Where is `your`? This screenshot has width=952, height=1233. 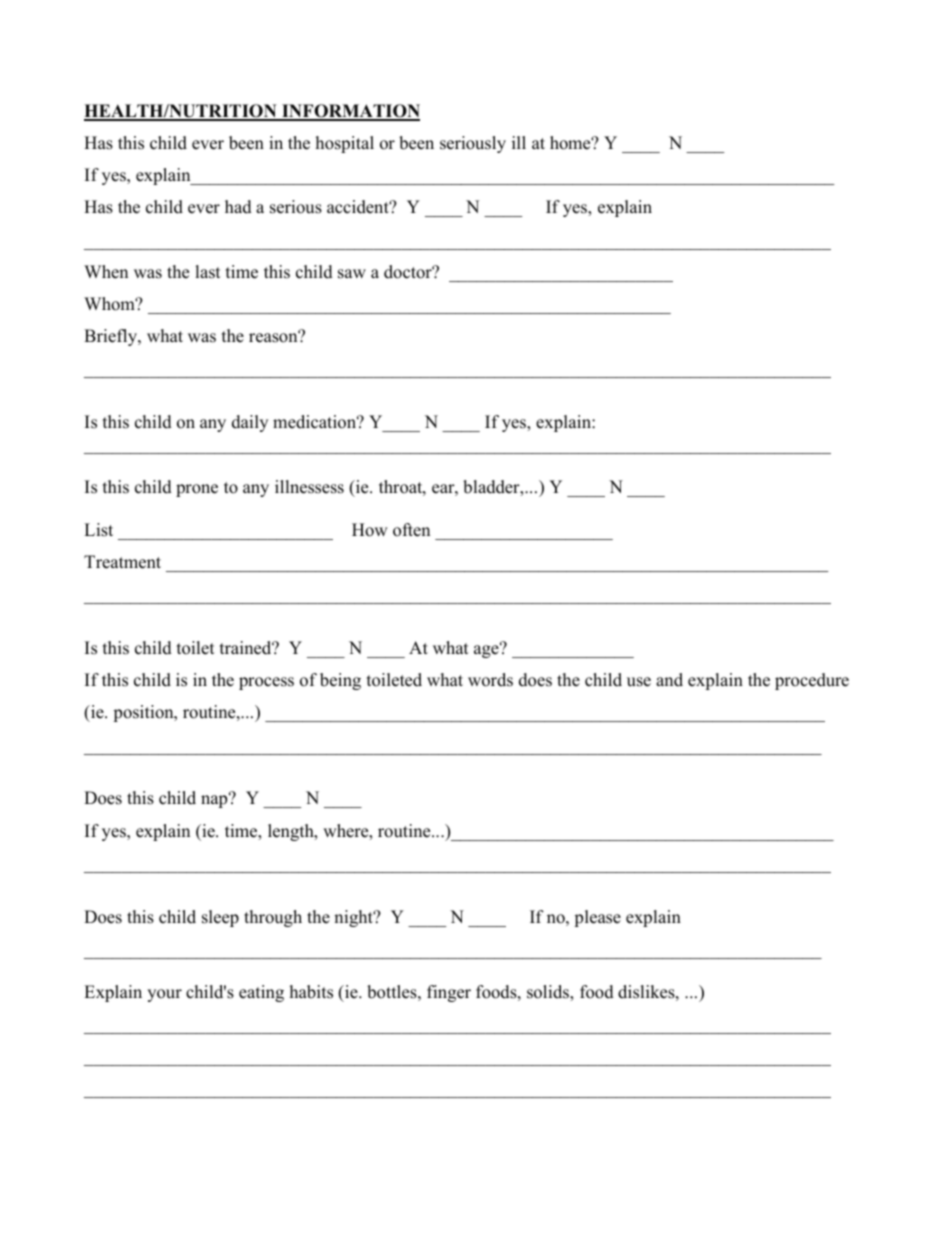
your is located at coordinates (164, 995).
